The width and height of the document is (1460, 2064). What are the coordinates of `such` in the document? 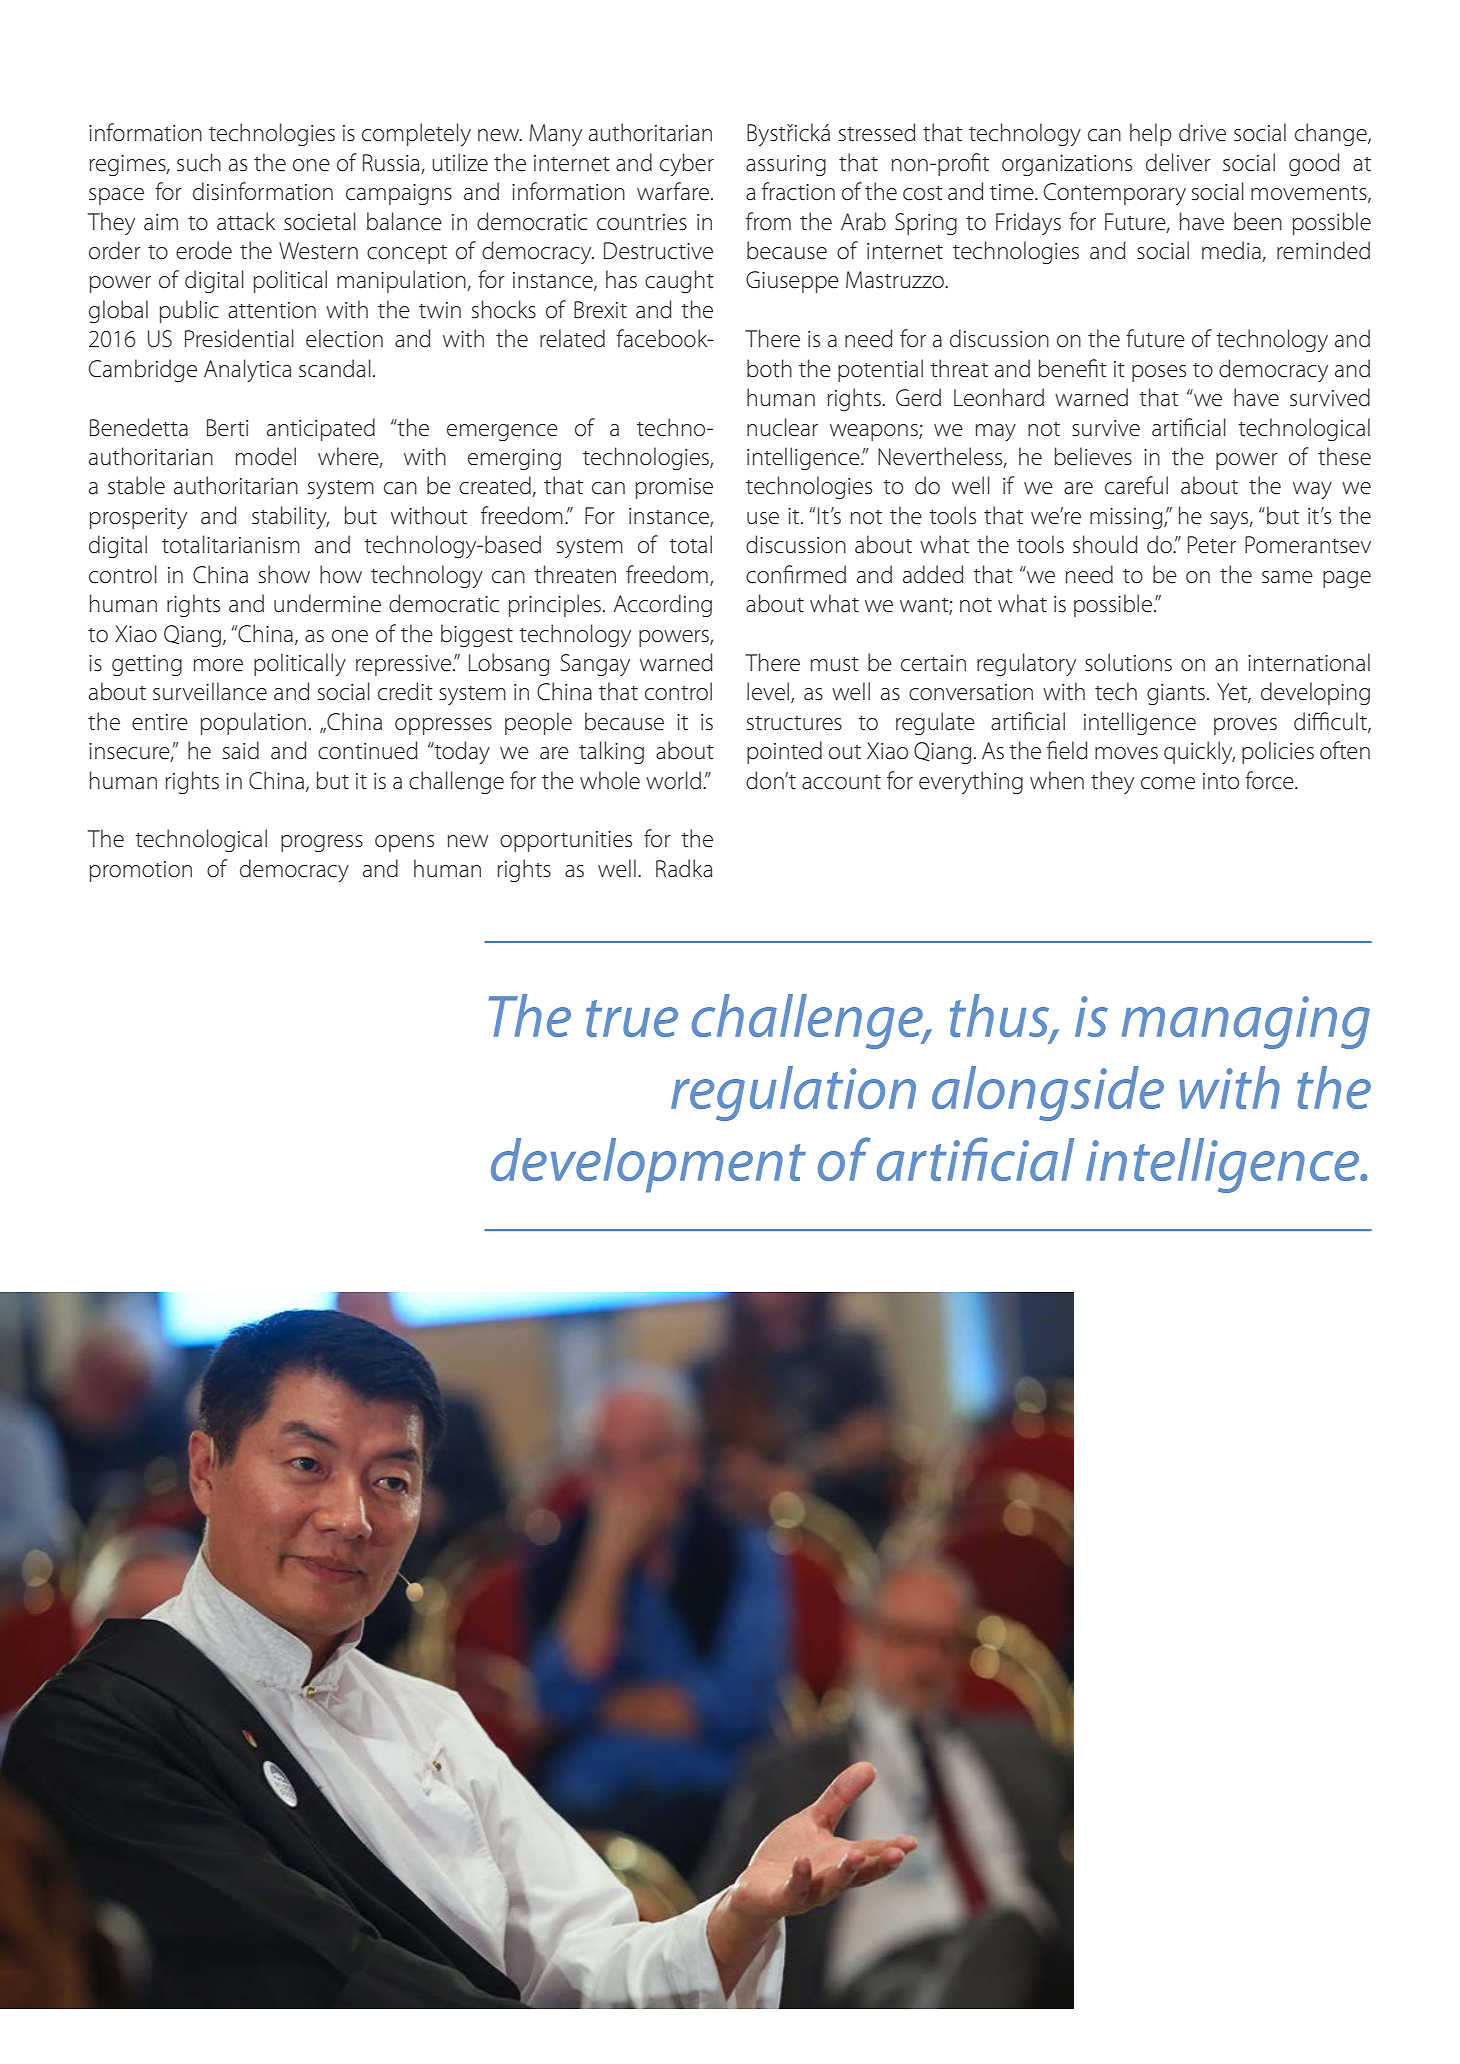 It's located at (199, 162).
